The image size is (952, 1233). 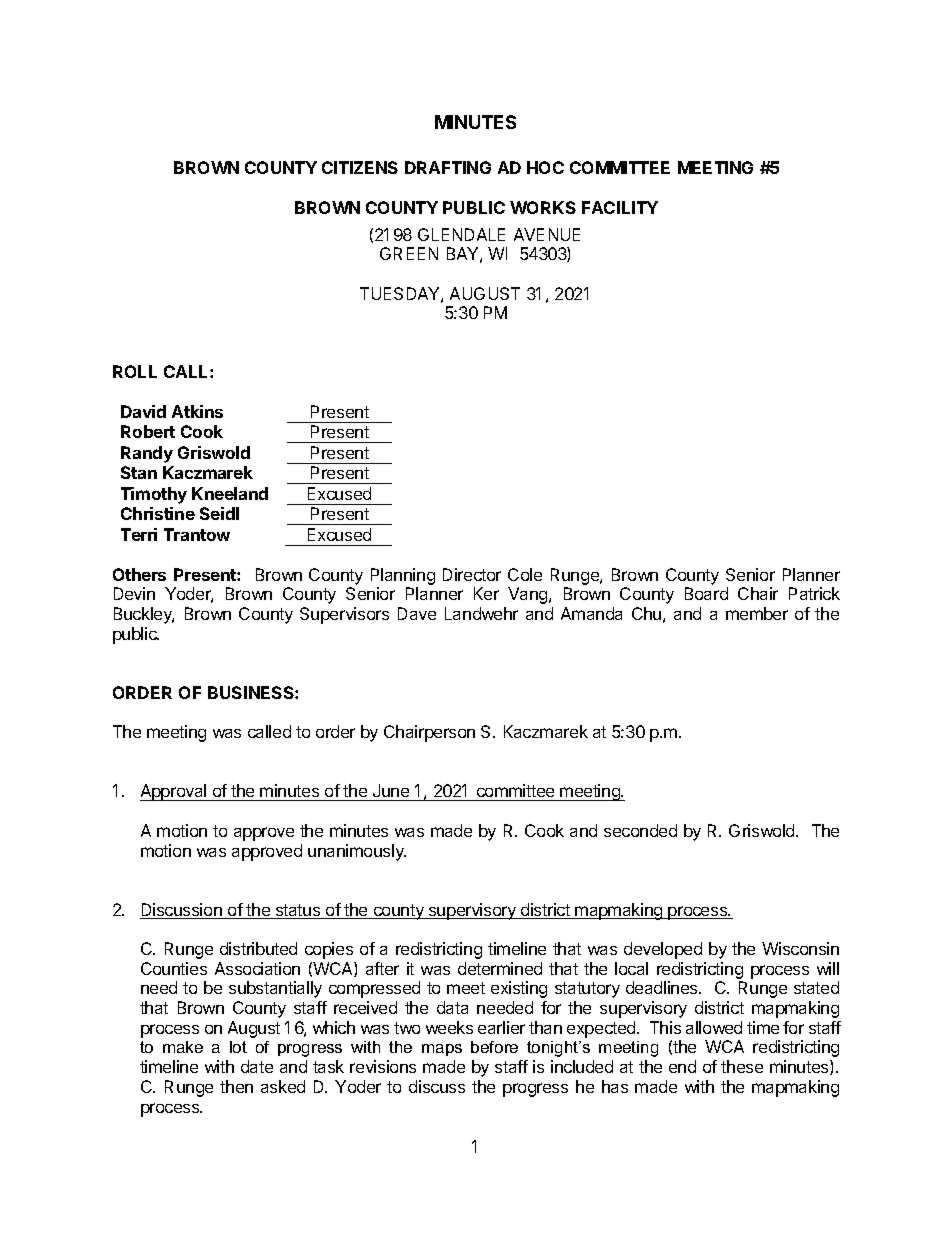 What do you see at coordinates (134, 593) in the document?
I see `Devin` at bounding box center [134, 593].
